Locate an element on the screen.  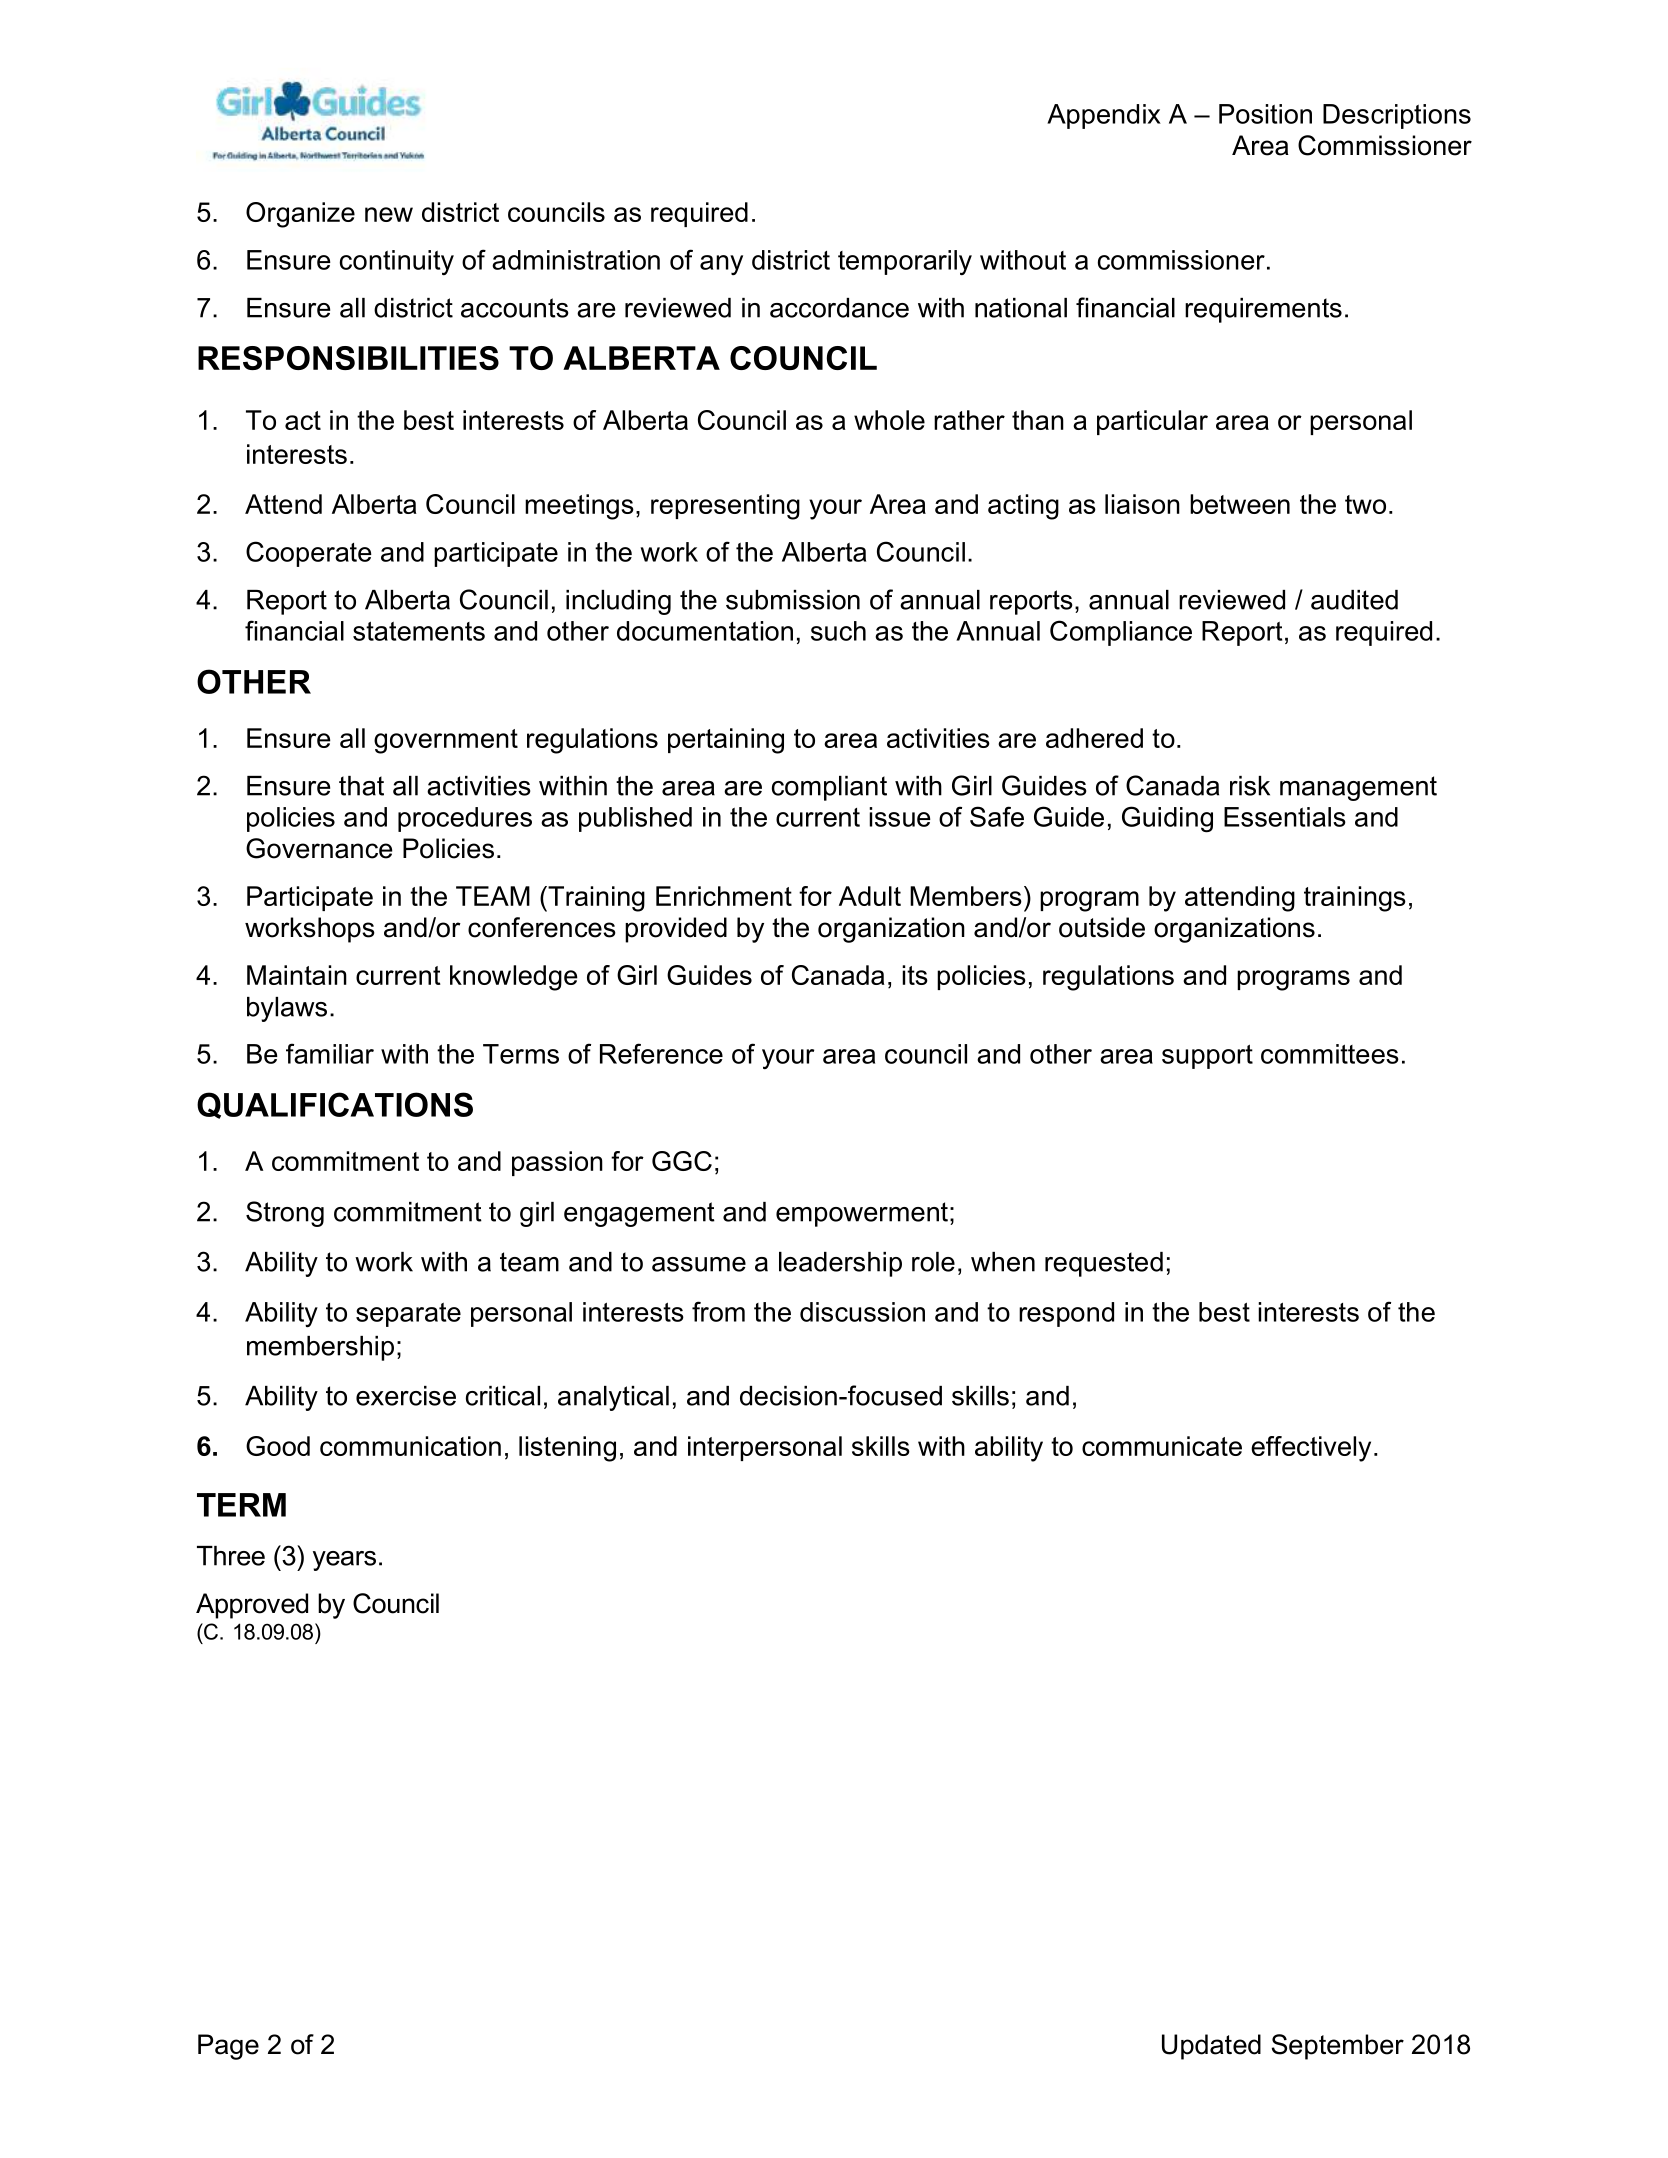
effectively is located at coordinates (1311, 1449).
